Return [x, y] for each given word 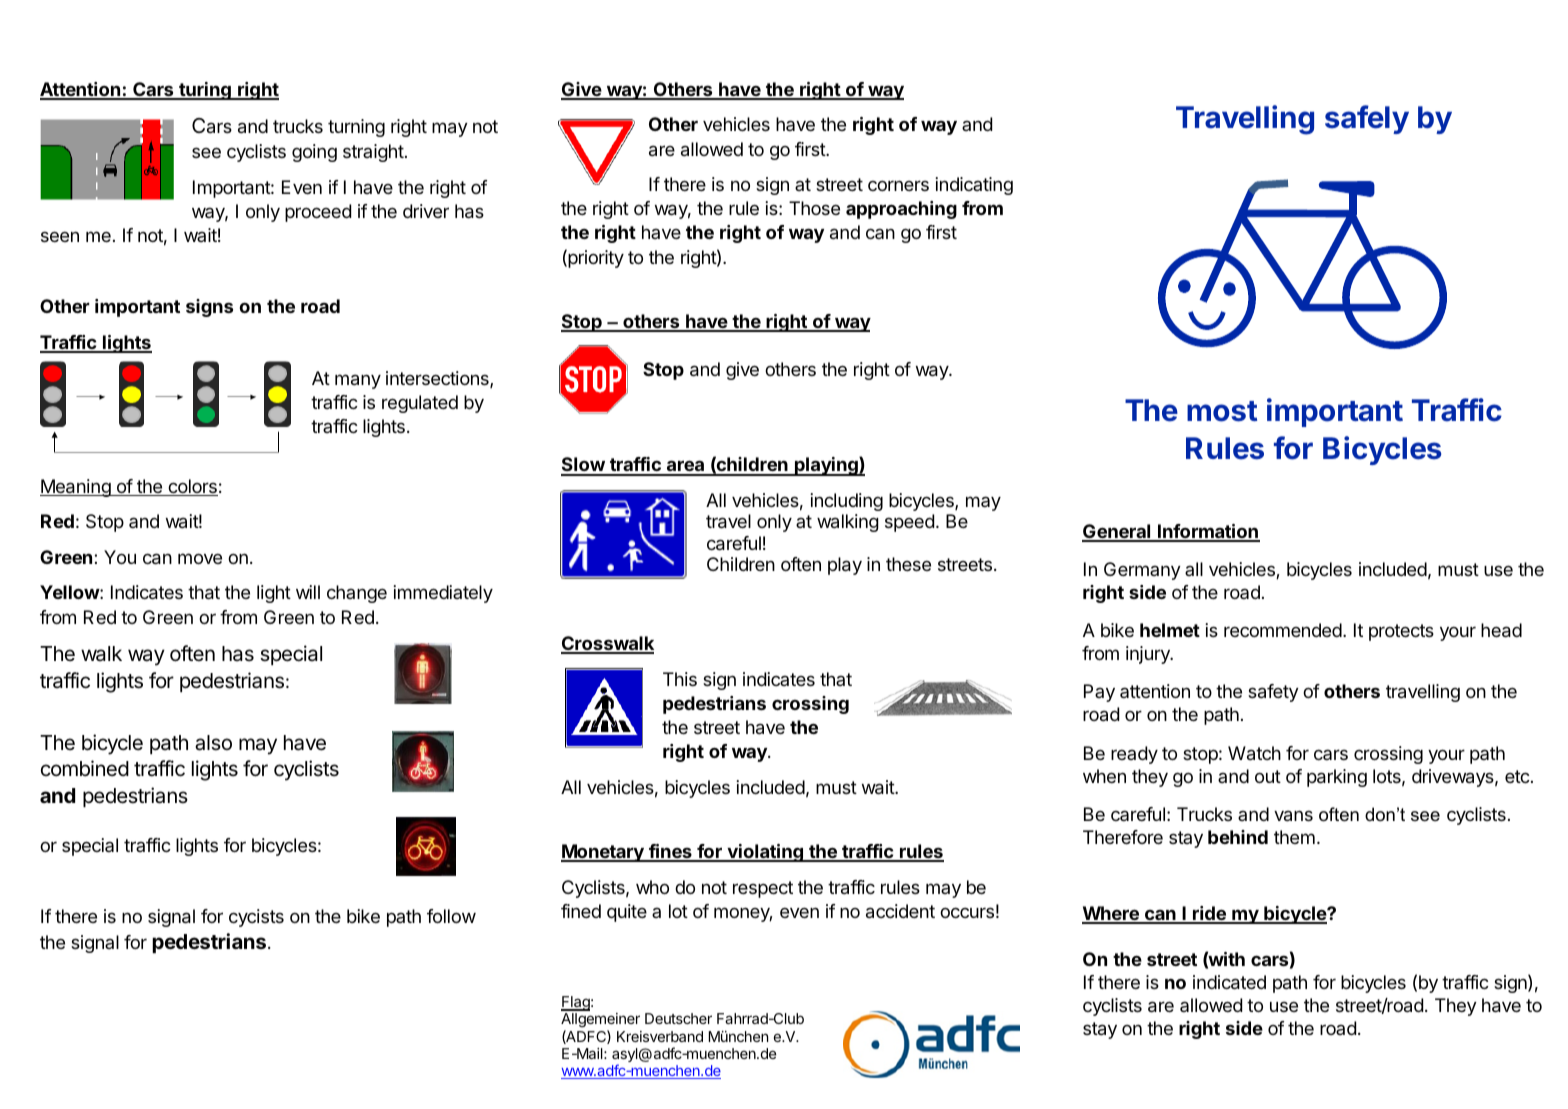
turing [205, 91]
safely [1367, 119]
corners [898, 185]
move [200, 558]
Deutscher [678, 1018]
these [908, 564]
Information [1208, 532]
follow [451, 916]
